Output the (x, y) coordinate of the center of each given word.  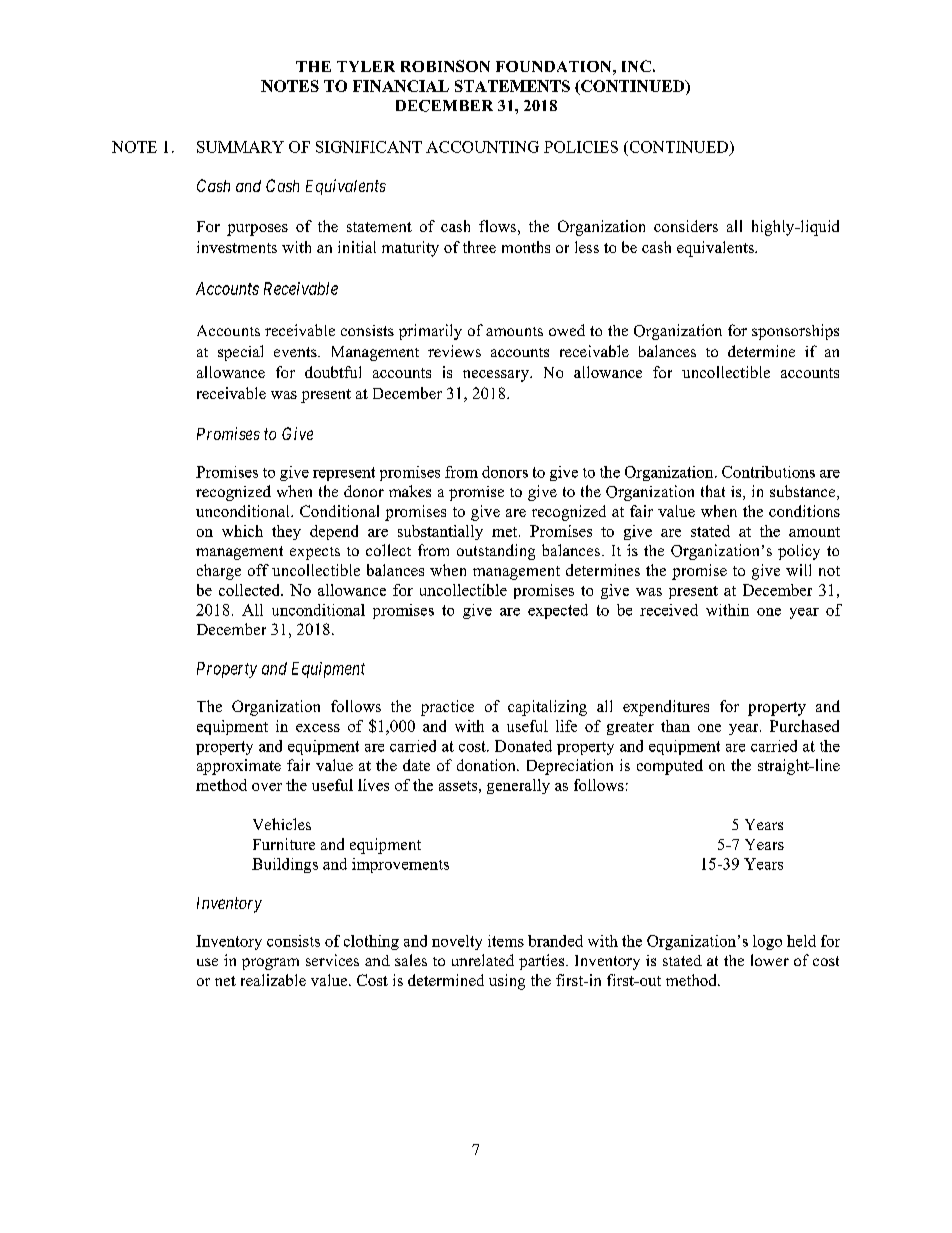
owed (567, 330)
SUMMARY (240, 147)
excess (318, 728)
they (286, 532)
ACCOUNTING (482, 147)
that (713, 491)
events (296, 352)
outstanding (496, 552)
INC (636, 66)
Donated (523, 746)
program (270, 964)
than (675, 726)
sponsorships (795, 332)
